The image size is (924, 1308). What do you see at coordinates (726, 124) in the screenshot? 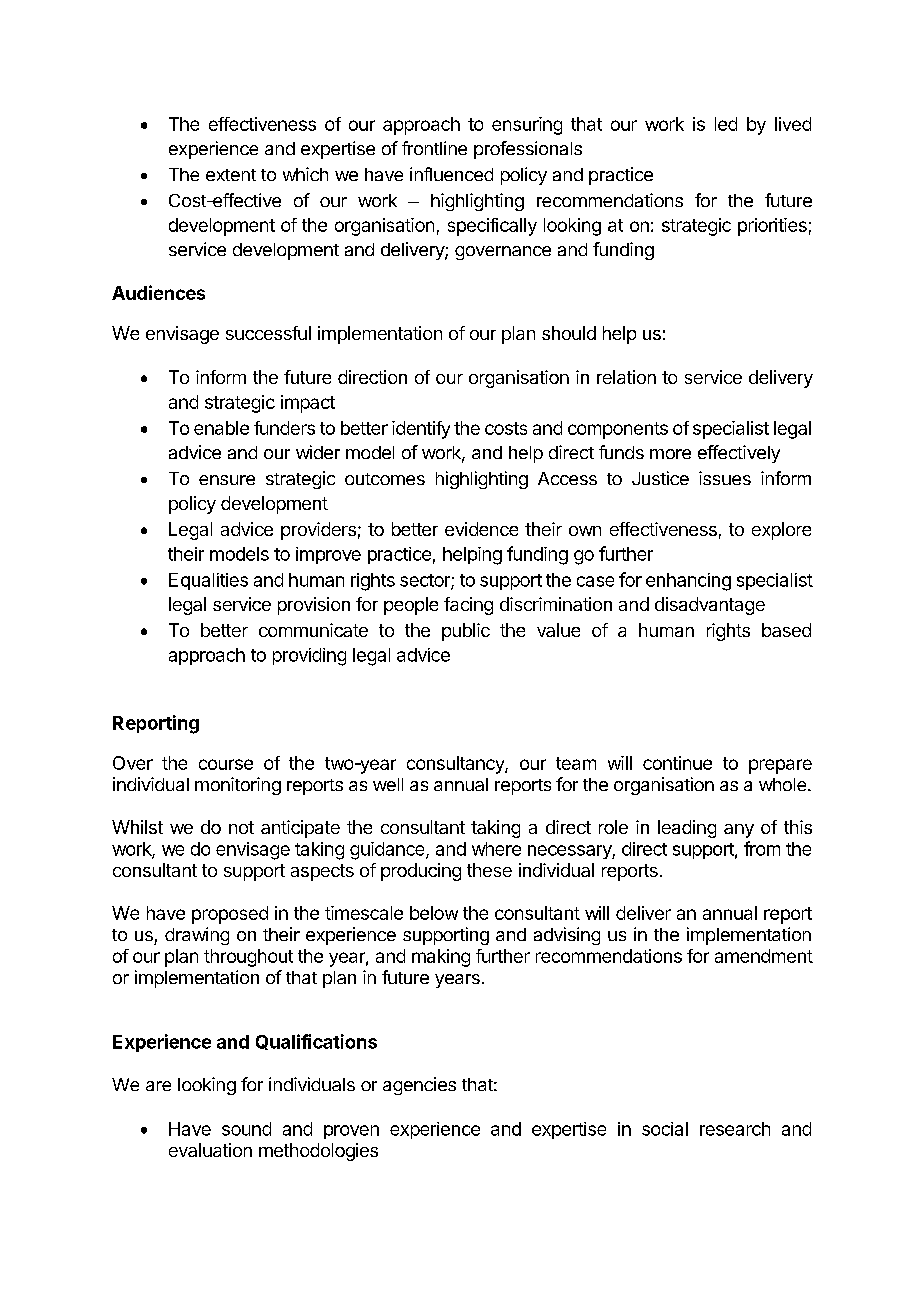
I see `led` at bounding box center [726, 124].
